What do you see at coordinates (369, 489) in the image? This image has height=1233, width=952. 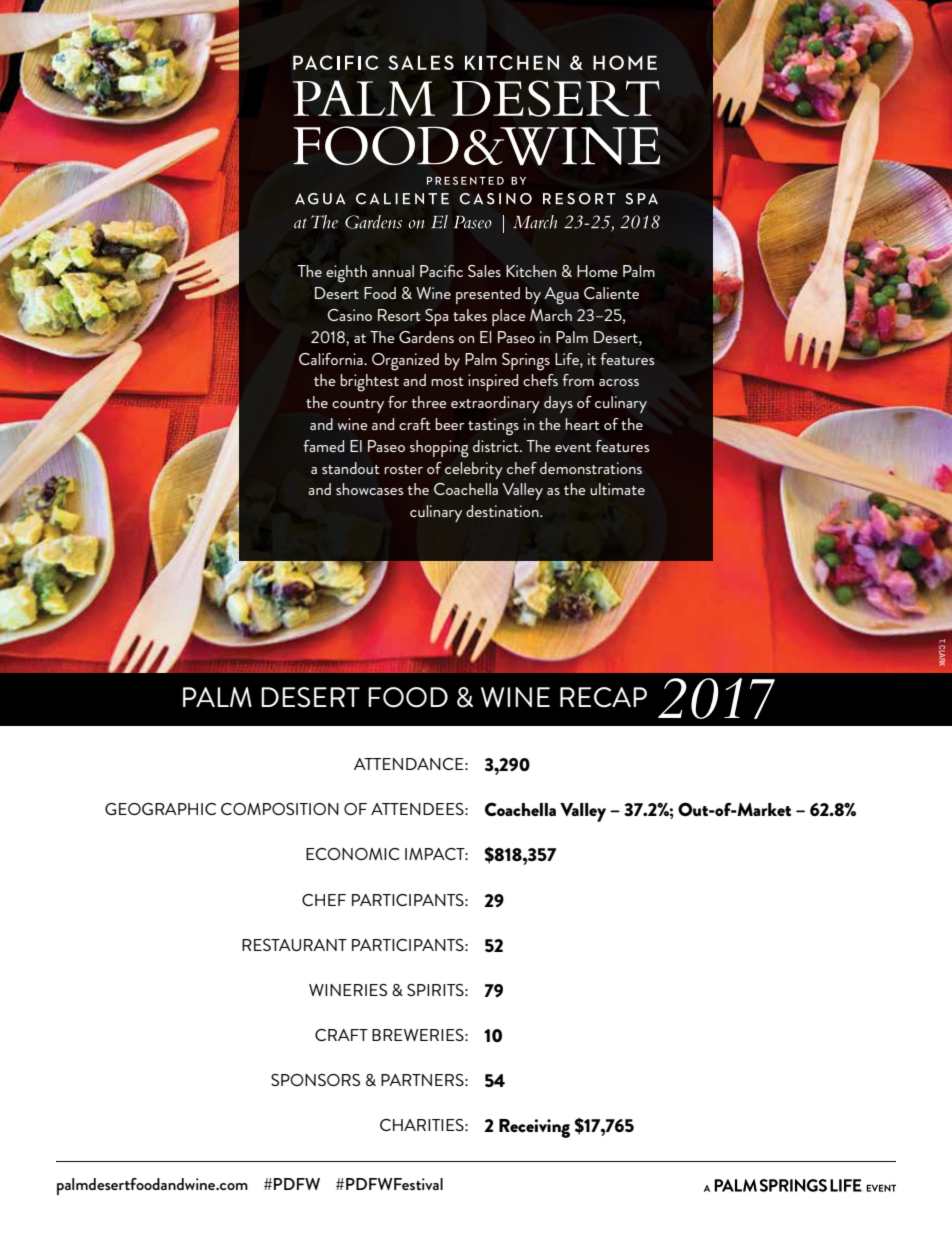 I see `showcases` at bounding box center [369, 489].
